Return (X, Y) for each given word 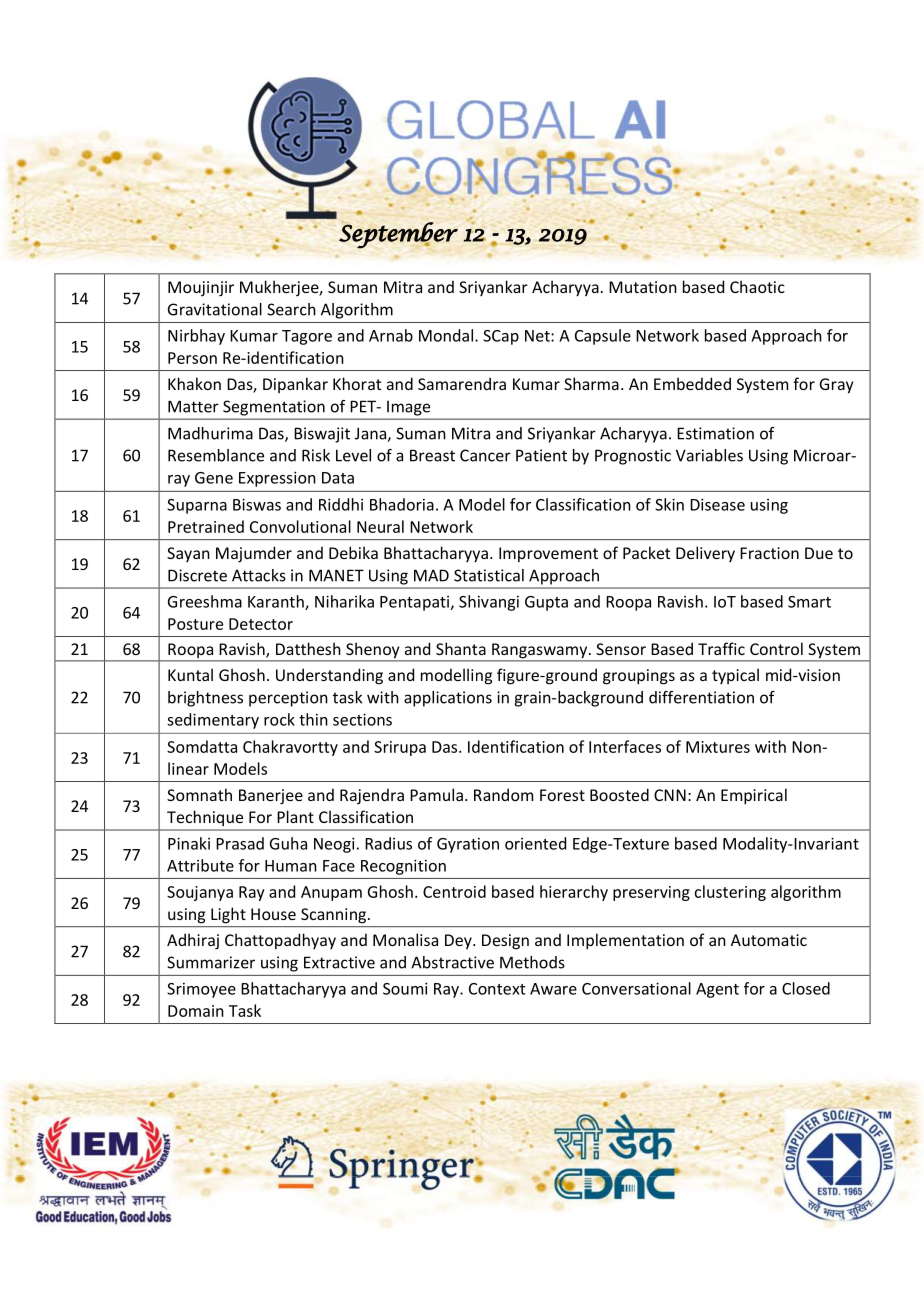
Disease (717, 504)
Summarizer (211, 962)
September (398, 235)
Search (291, 309)
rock (279, 719)
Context (497, 989)
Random (503, 794)
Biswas (257, 504)
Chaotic (757, 286)
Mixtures (718, 747)
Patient (541, 455)
